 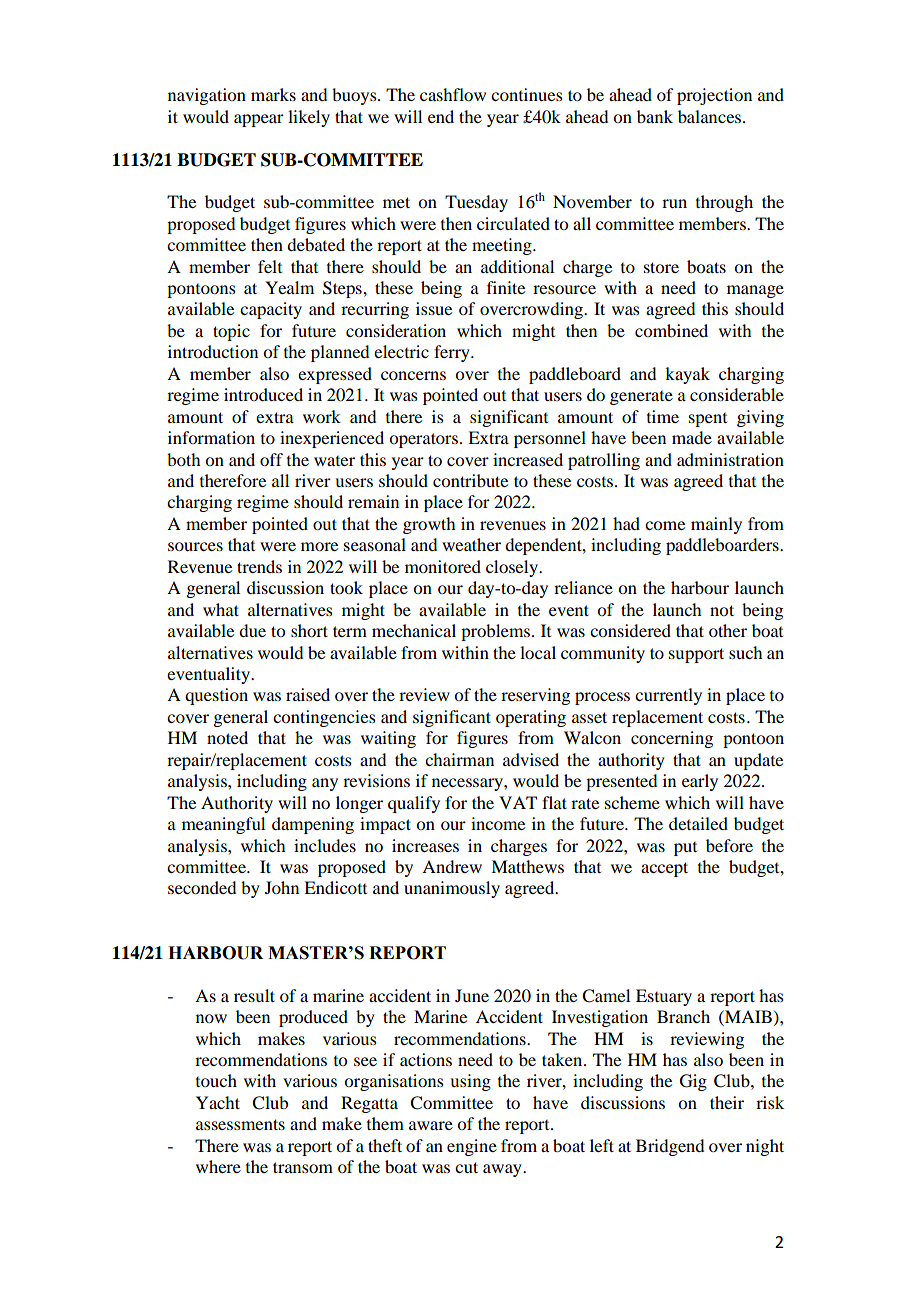 I want to click on off, so click(x=271, y=459).
